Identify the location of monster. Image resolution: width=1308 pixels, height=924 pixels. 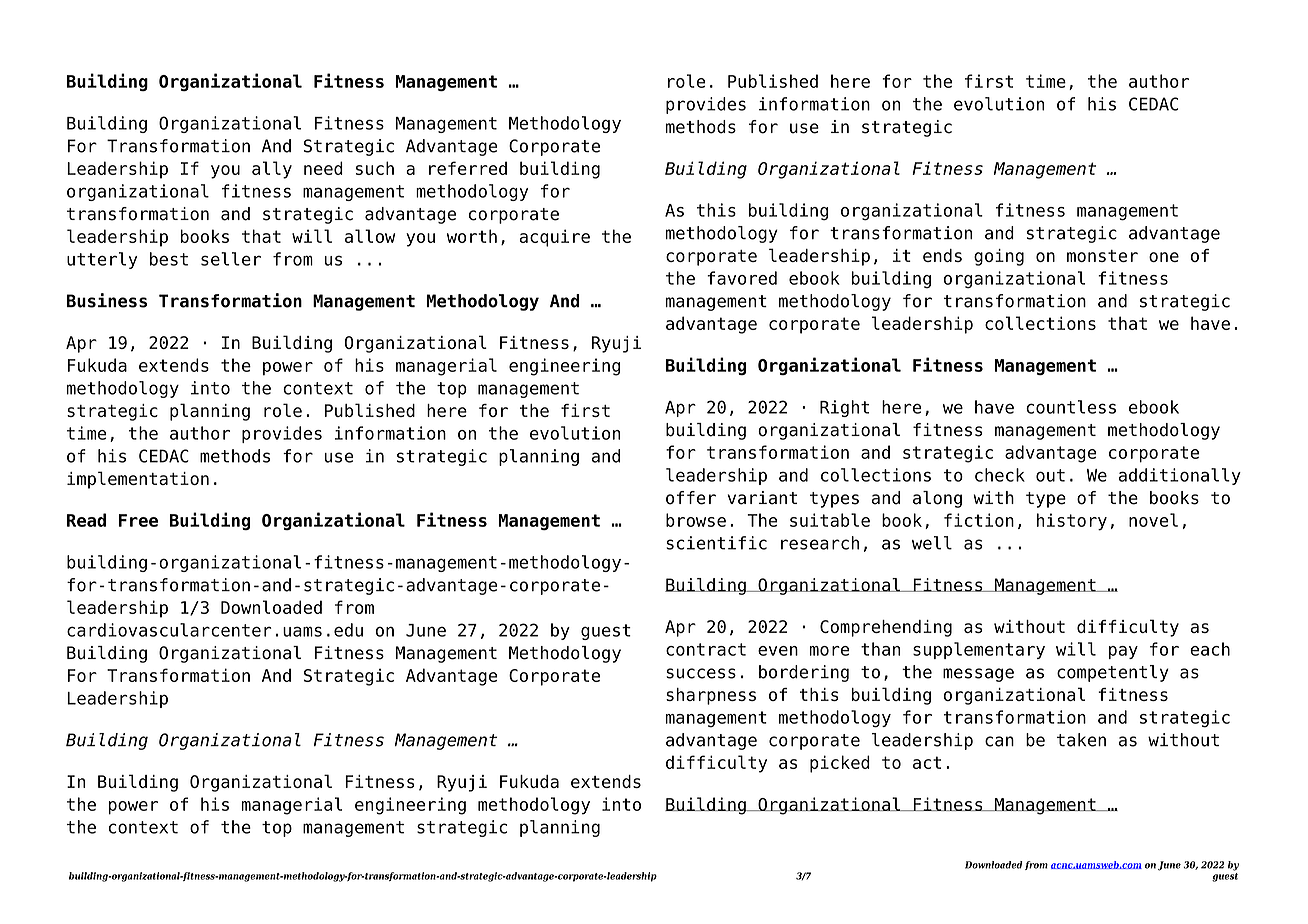
(1102, 256).
